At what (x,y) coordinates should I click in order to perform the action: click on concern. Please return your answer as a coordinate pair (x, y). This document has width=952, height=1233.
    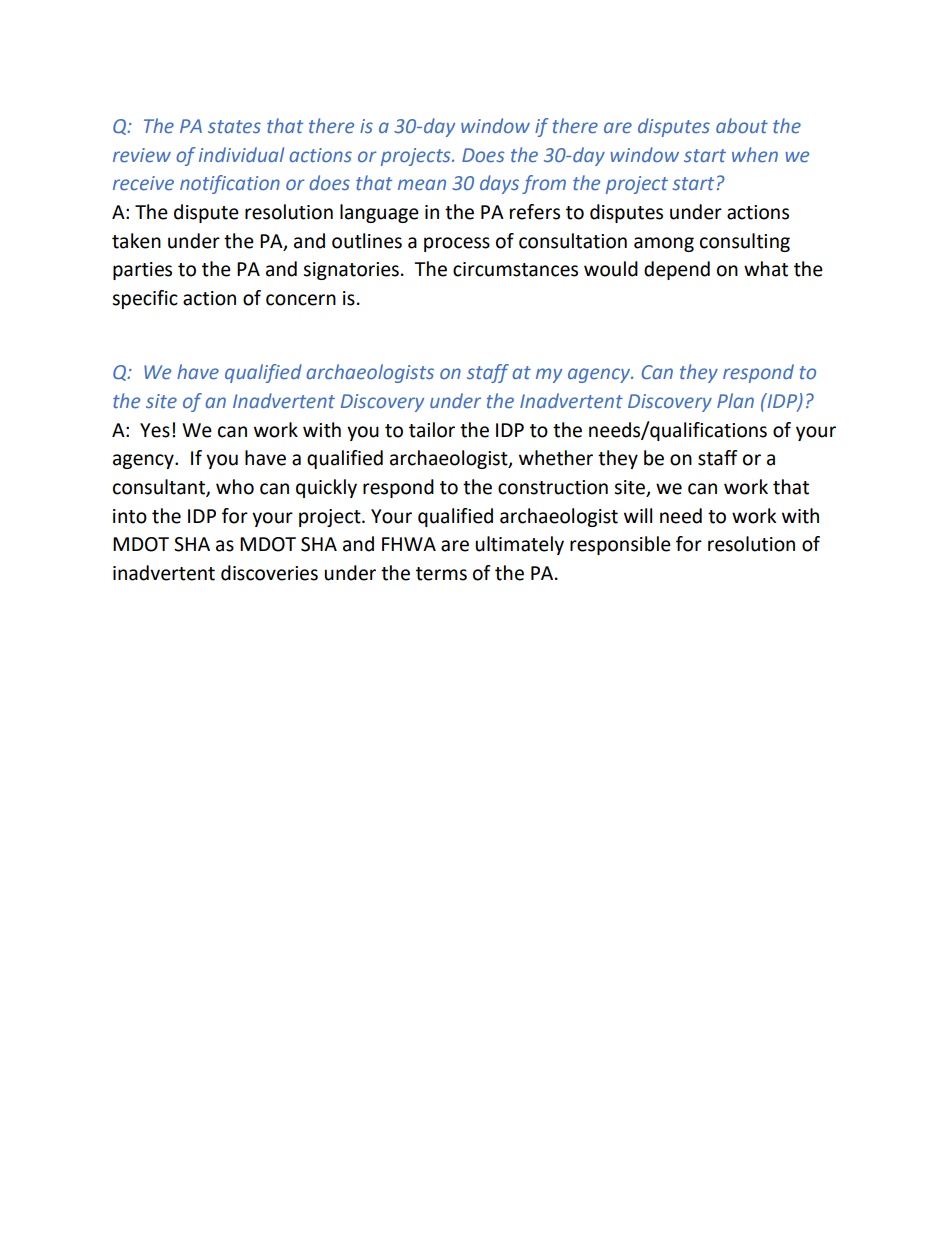
    Looking at the image, I should click on (301, 300).
